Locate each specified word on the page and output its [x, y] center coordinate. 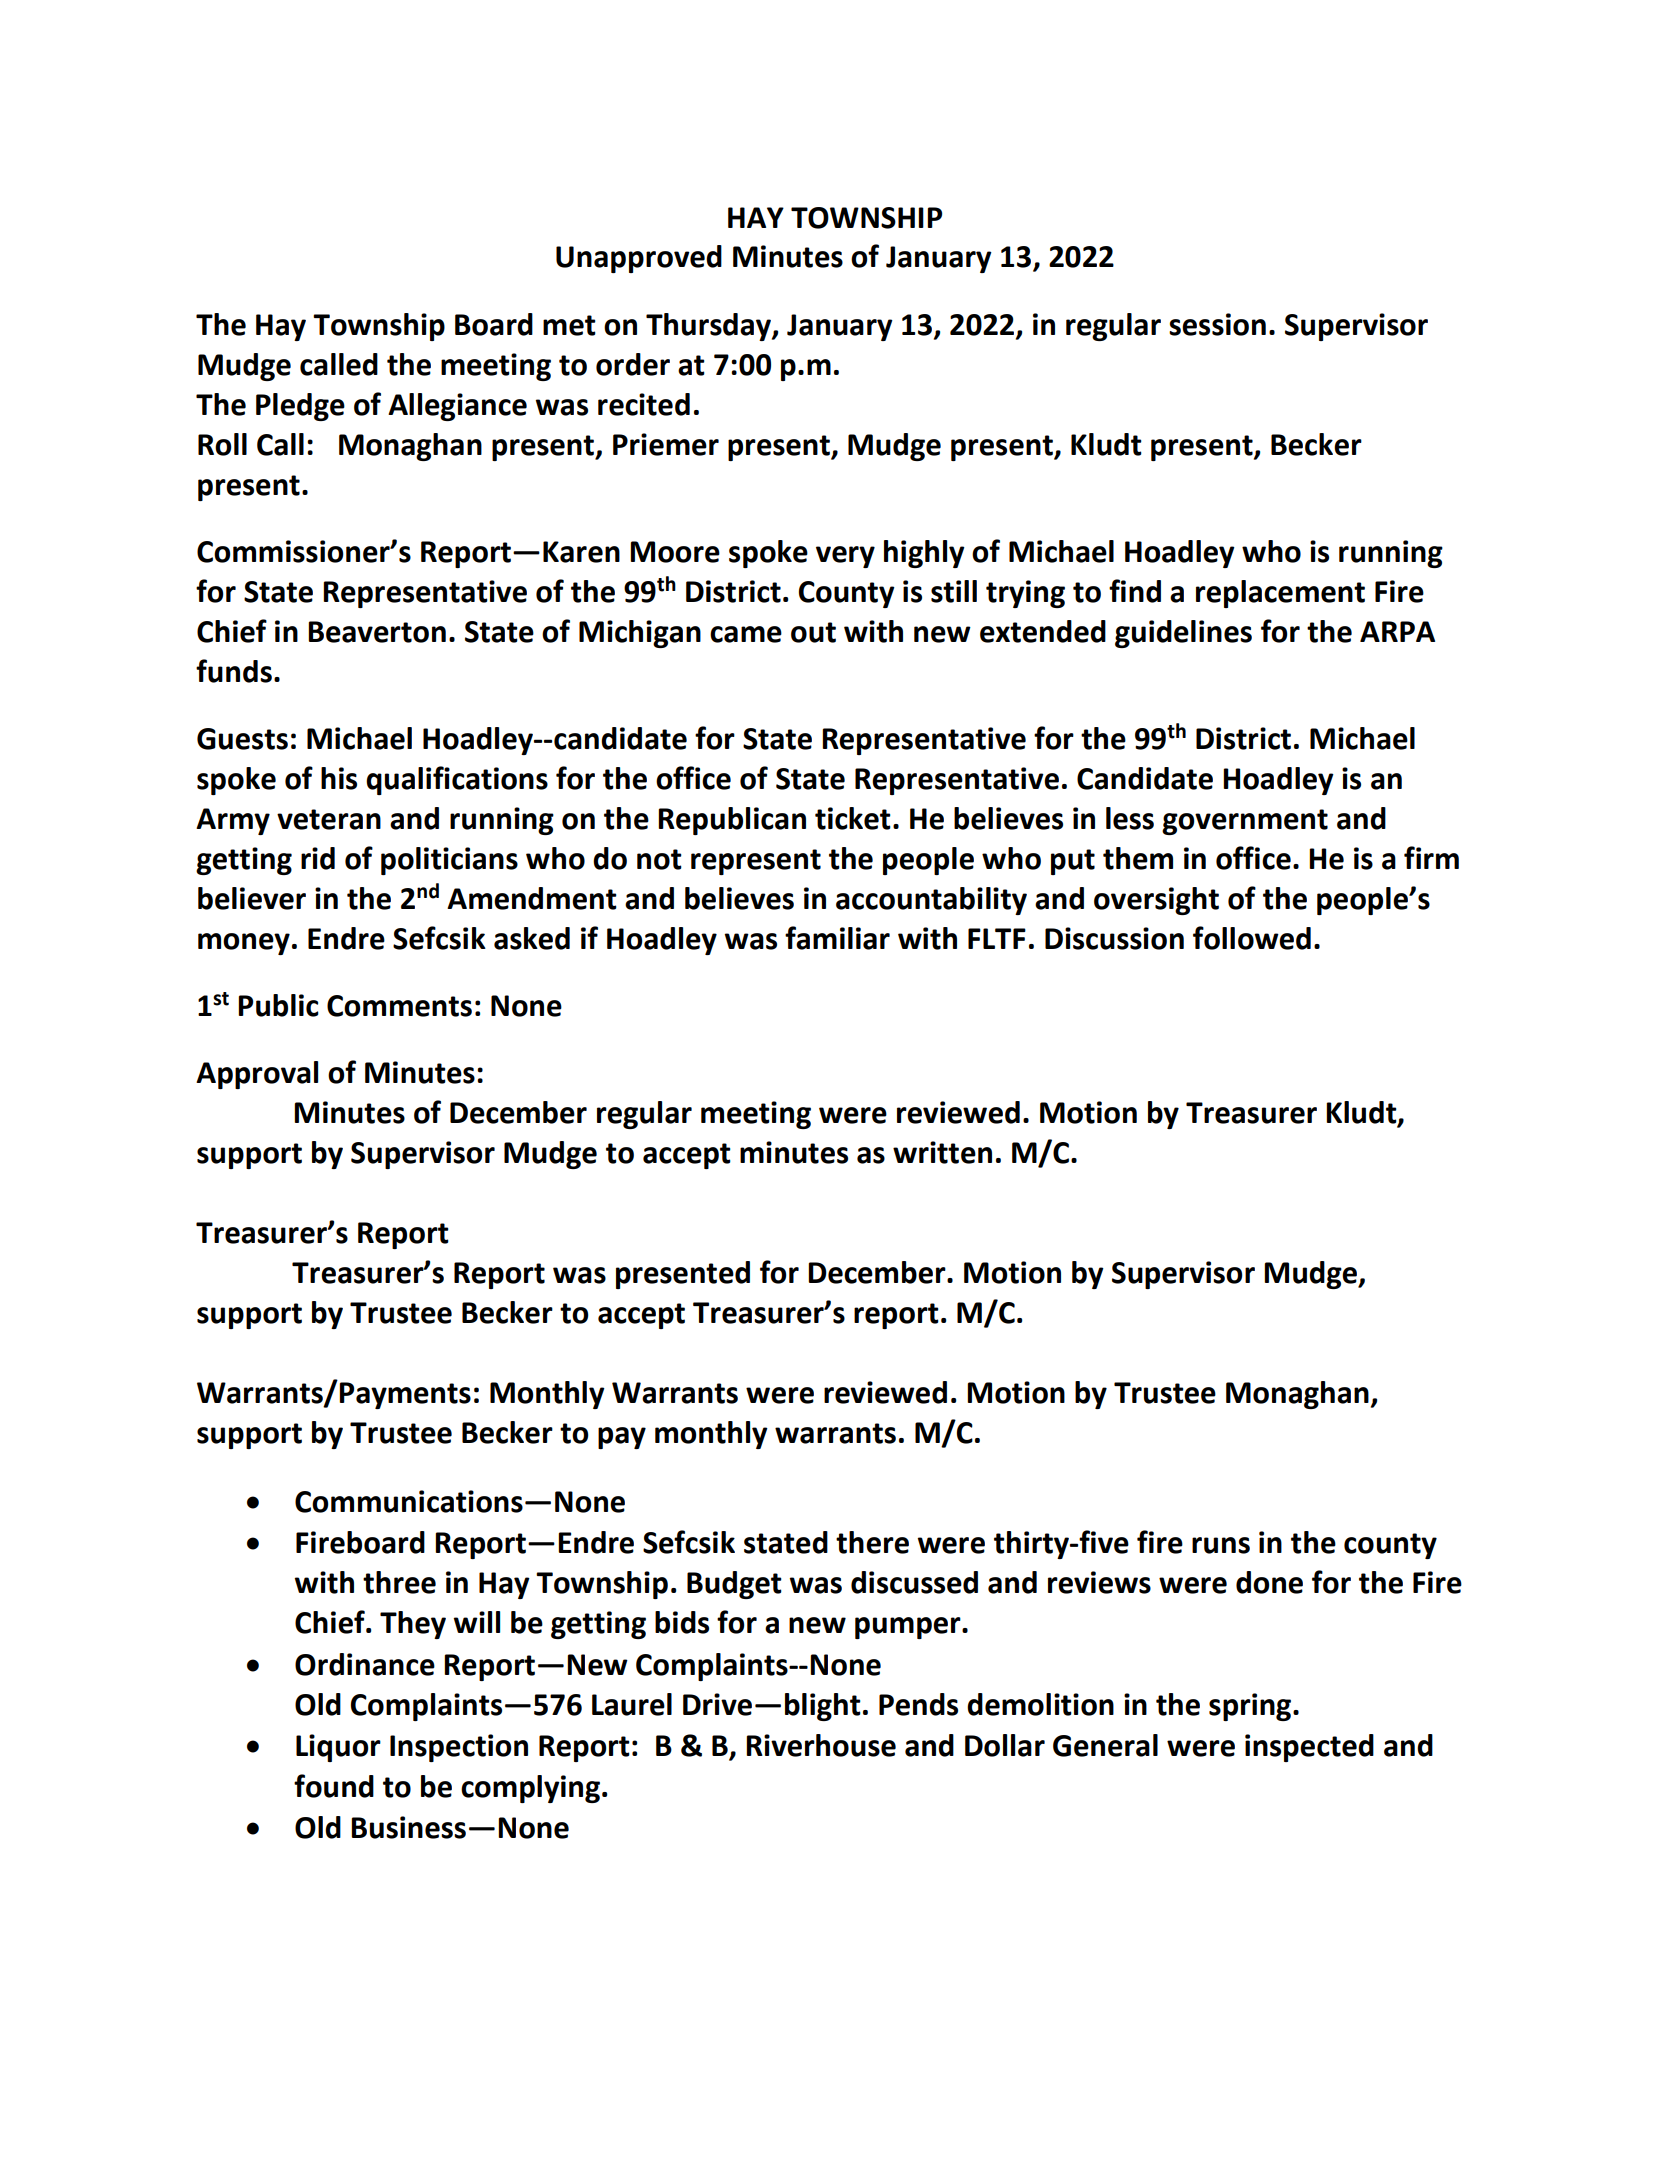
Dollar [1005, 1745]
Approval [257, 1075]
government [1245, 822]
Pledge [300, 407]
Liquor [338, 1748]
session [1217, 324]
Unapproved [639, 259]
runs [1221, 1545]
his [339, 778]
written [942, 1152]
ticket [853, 818]
